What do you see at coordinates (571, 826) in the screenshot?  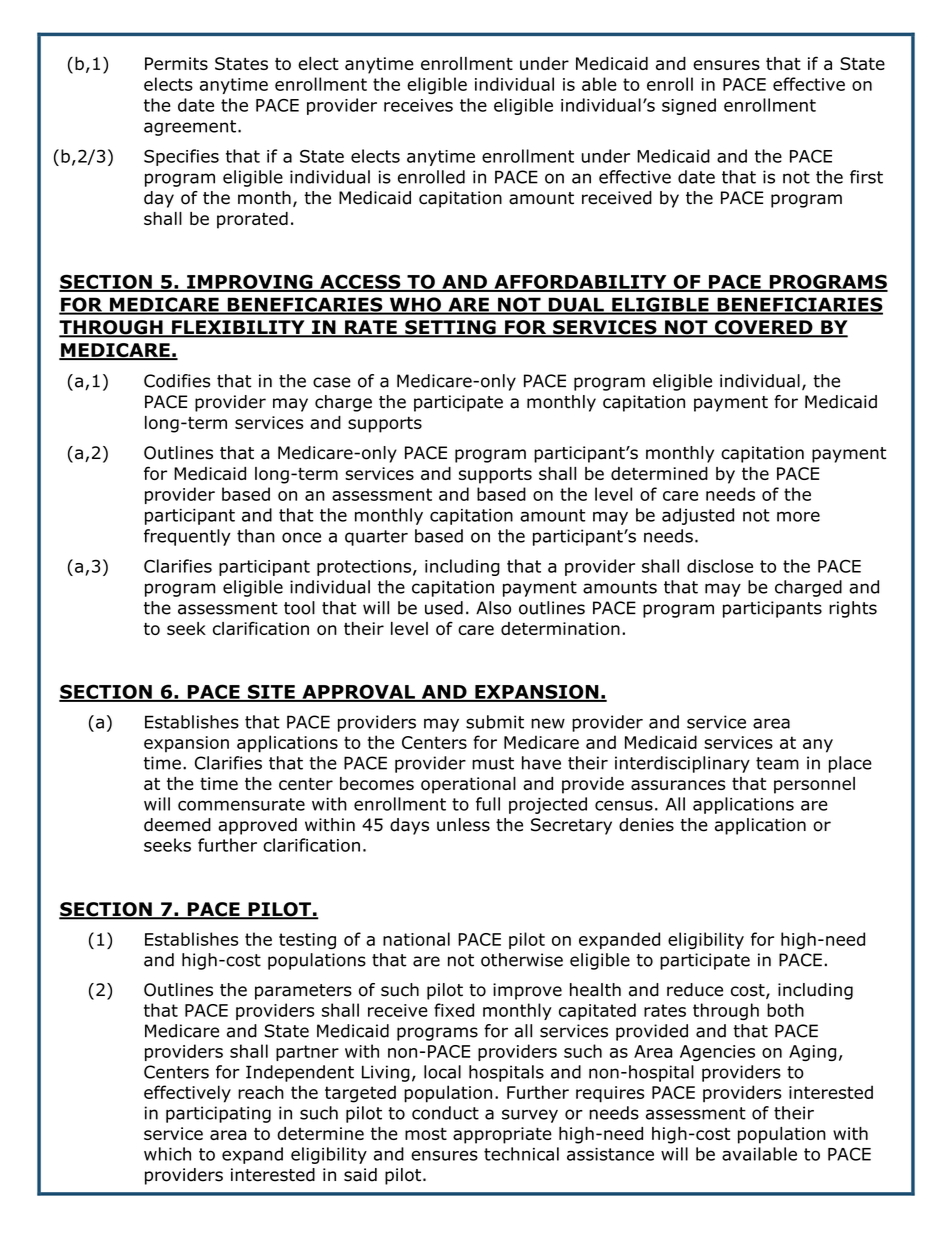 I see `Secretary` at bounding box center [571, 826].
